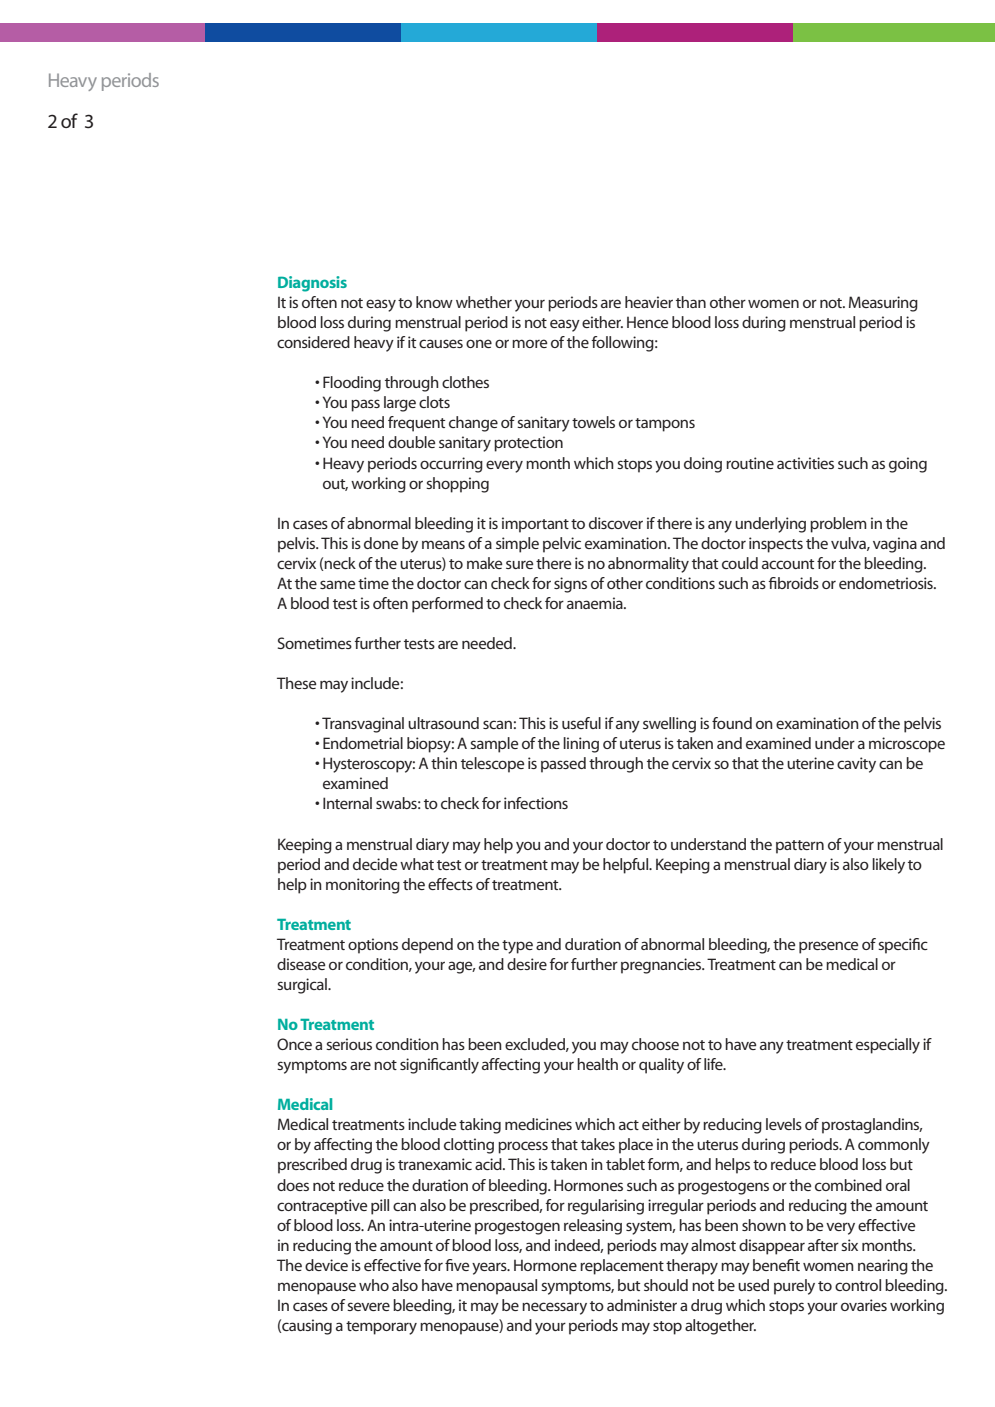 The height and width of the screenshot is (1407, 995). Describe the element at coordinates (662, 966) in the screenshot. I see `pregnancies` at that location.
